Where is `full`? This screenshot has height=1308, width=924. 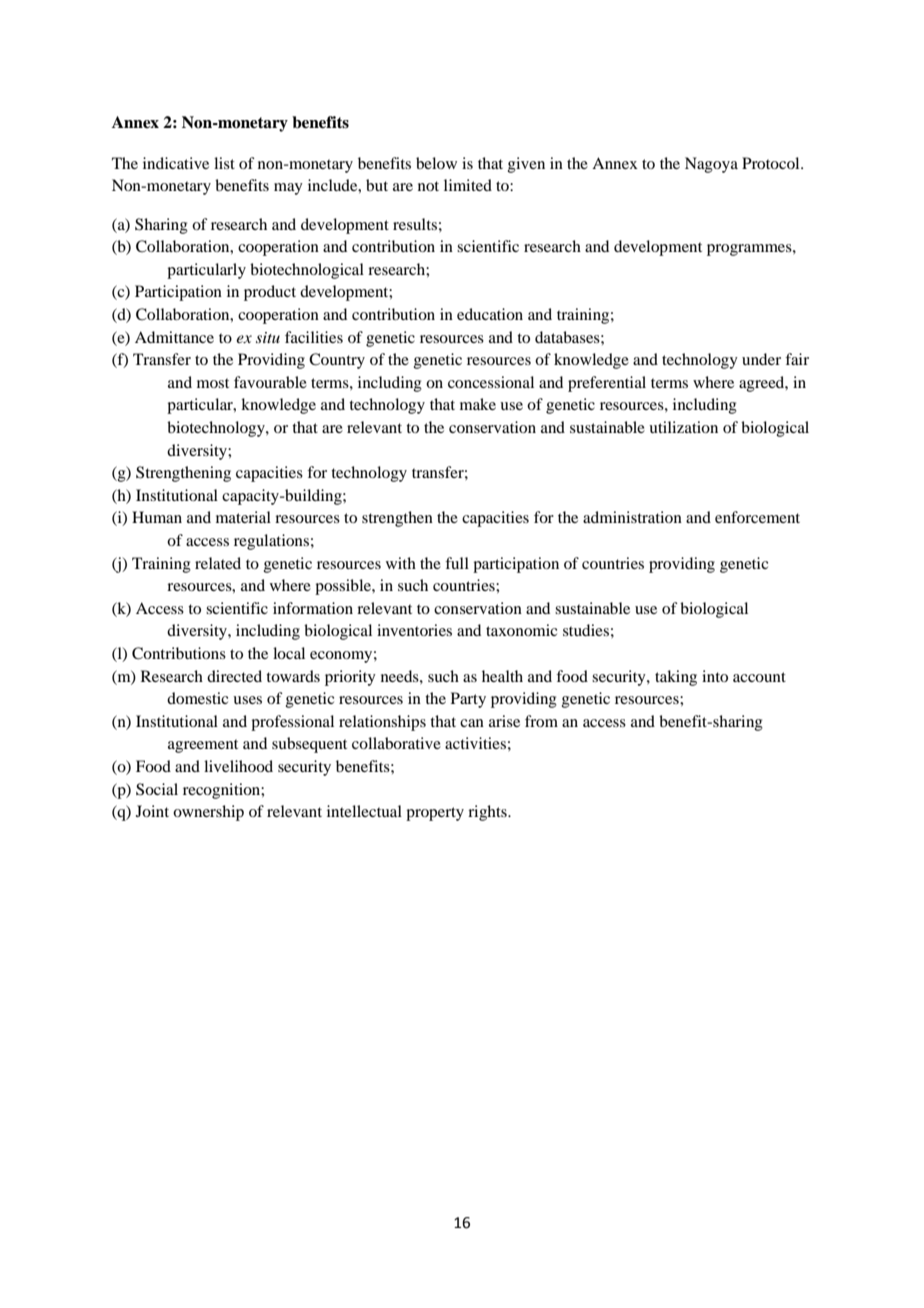 full is located at coordinates (457, 563).
